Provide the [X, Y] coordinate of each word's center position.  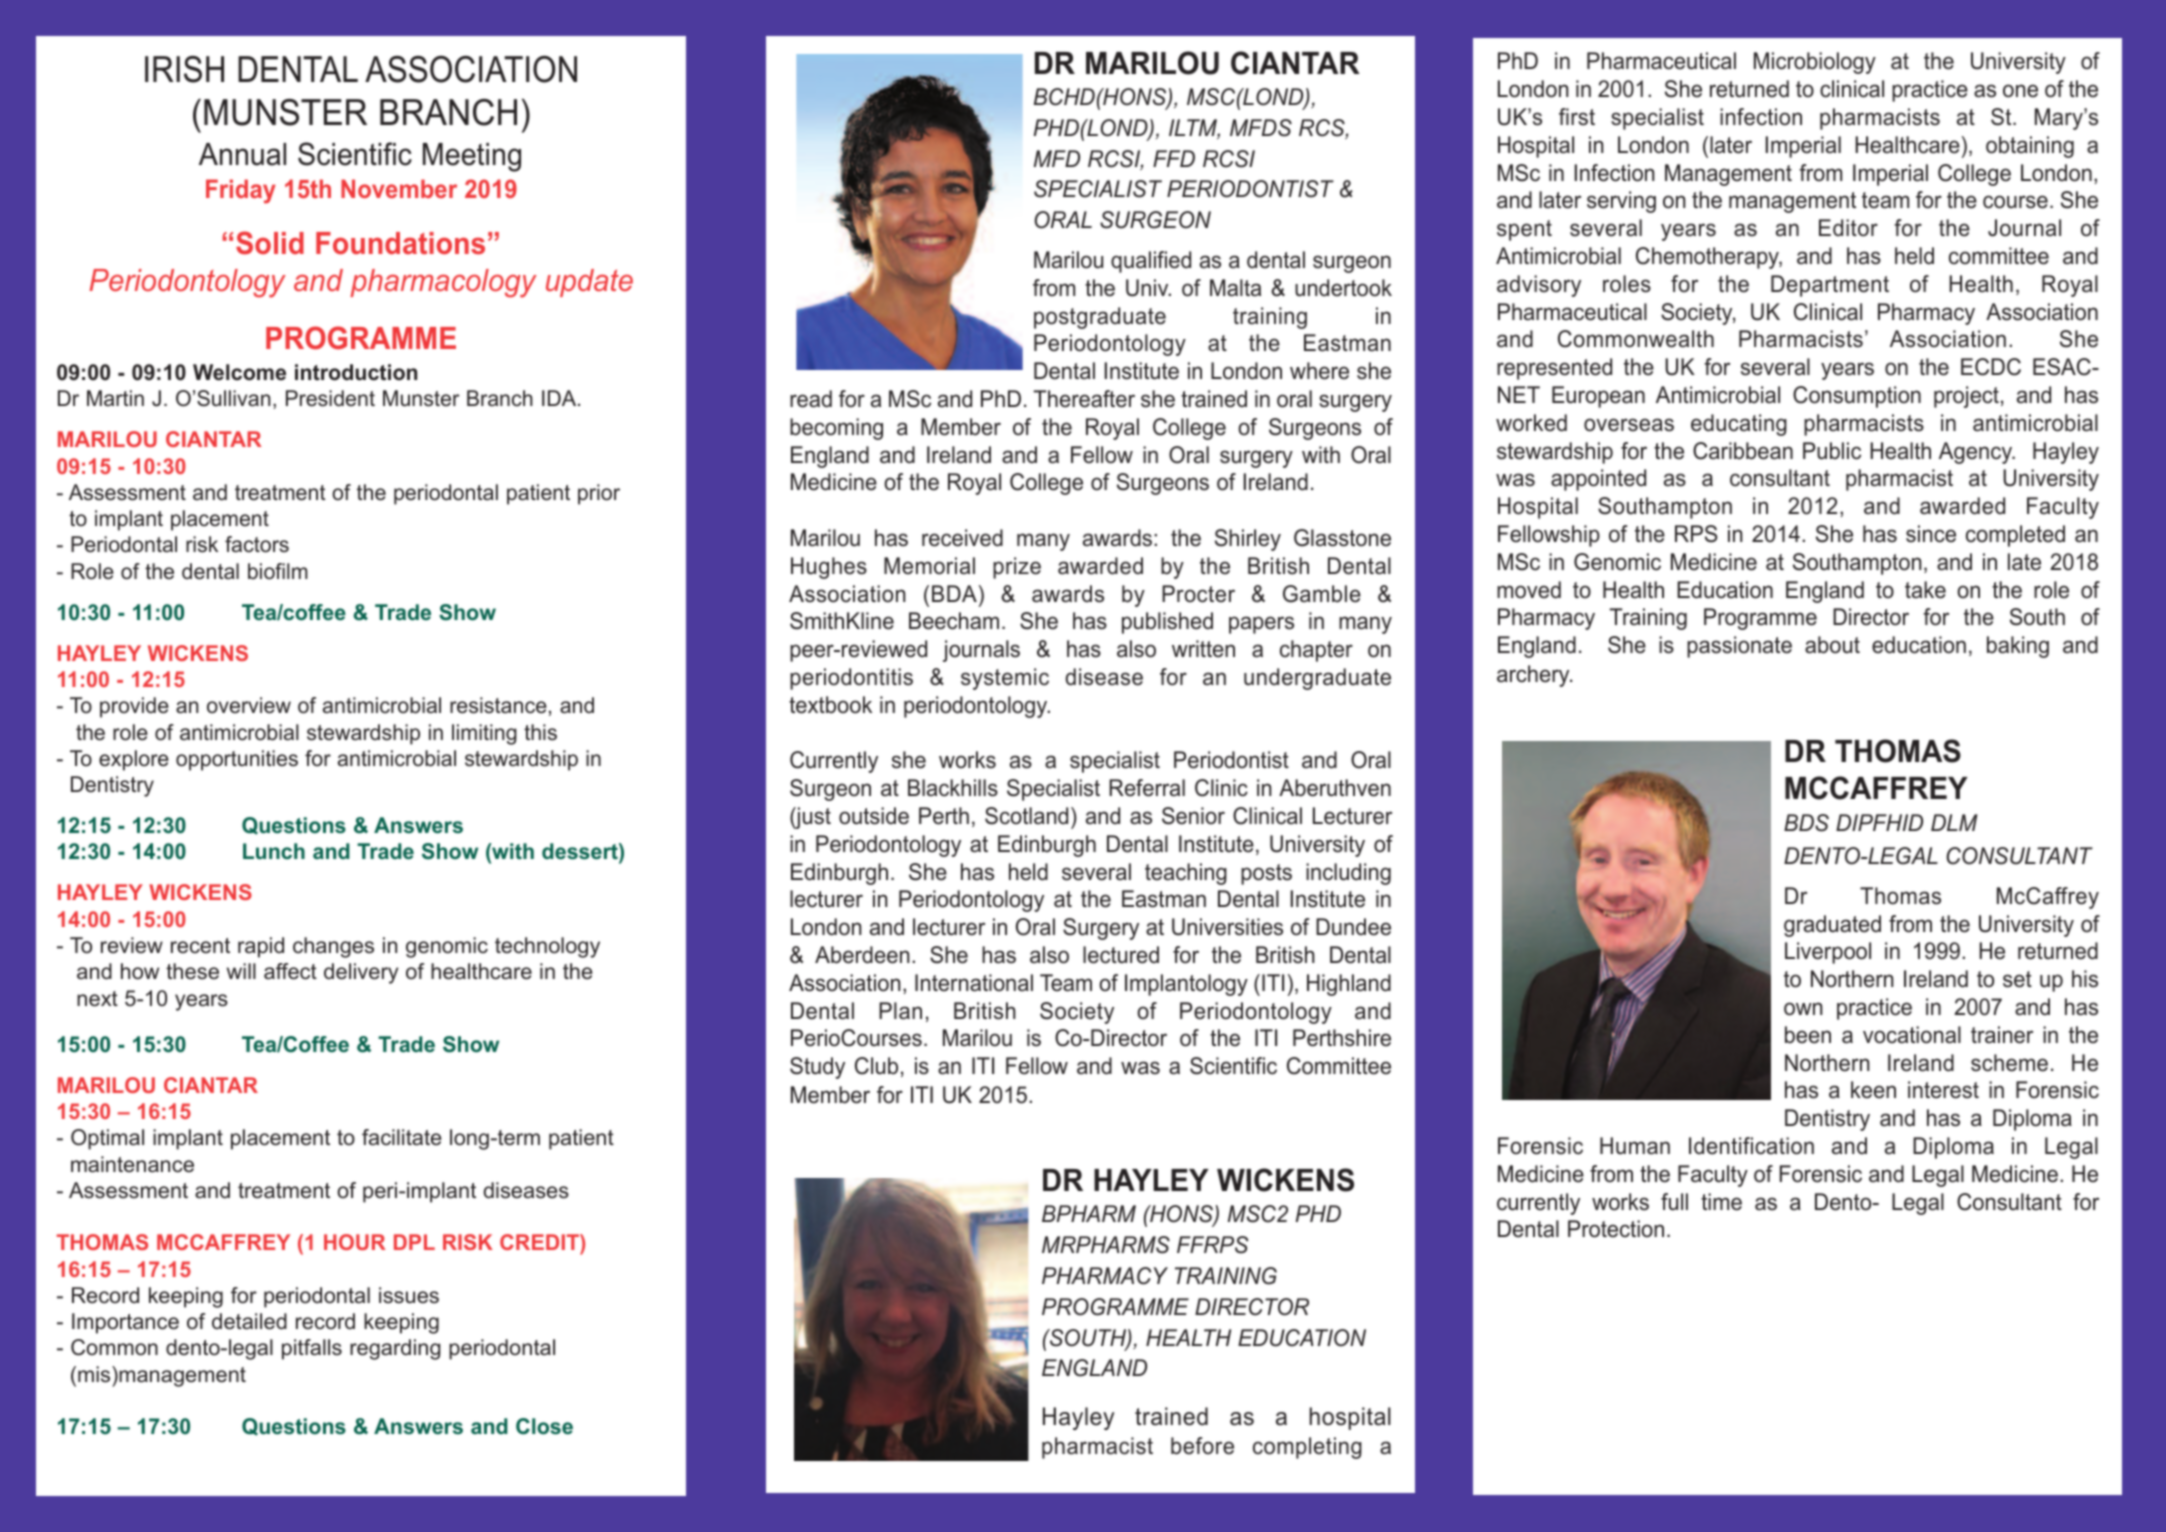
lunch [274, 851]
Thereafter [1084, 399]
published [1167, 623]
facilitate [401, 1137]
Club [876, 1066]
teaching [1186, 874]
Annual [242, 154]
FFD [1174, 158]
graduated [1832, 926]
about [1832, 645]
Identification [1751, 1146]
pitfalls [312, 1349]
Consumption [1857, 397]
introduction [356, 372]
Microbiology [1815, 63]
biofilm [278, 571]
